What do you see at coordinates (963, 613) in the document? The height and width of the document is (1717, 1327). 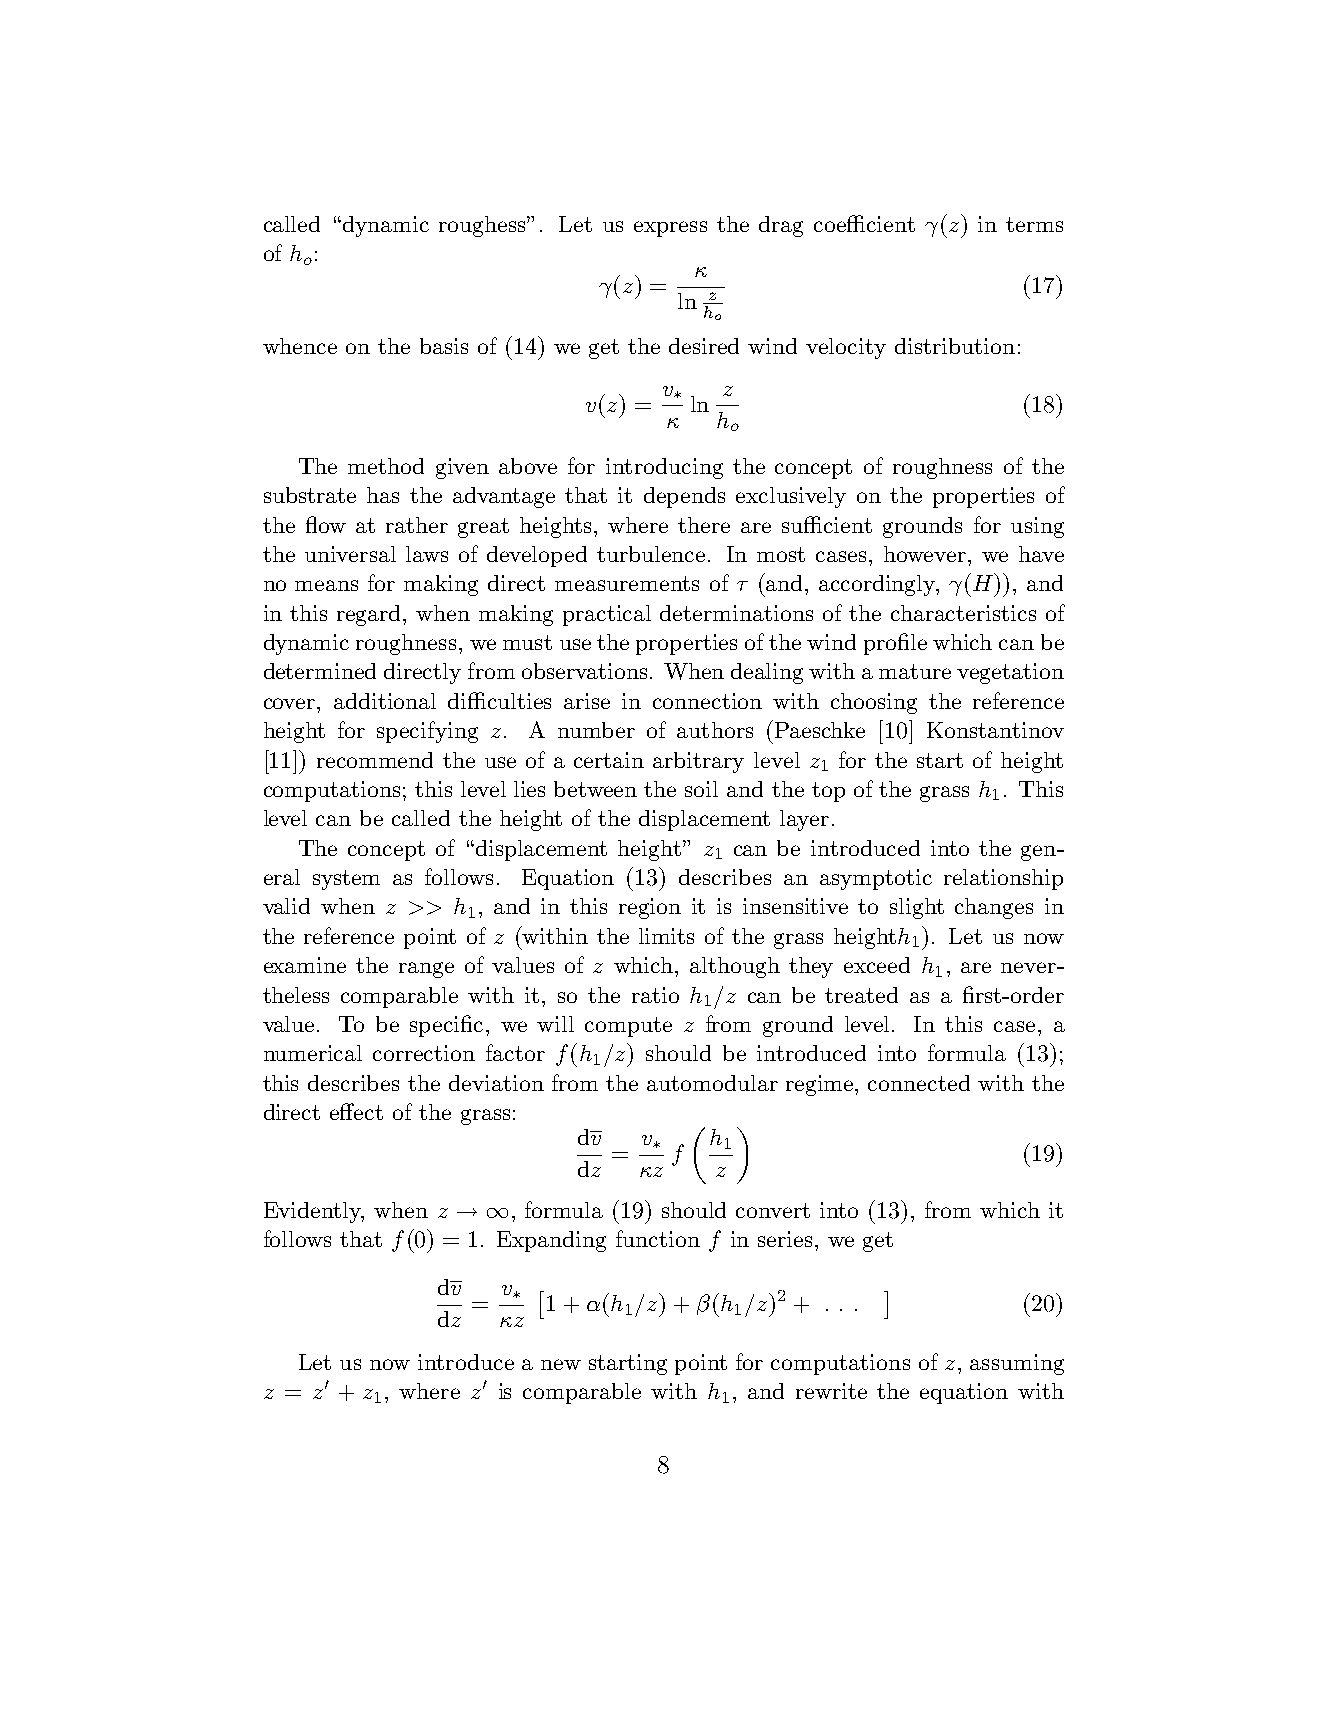 I see `characteristics` at bounding box center [963, 613].
